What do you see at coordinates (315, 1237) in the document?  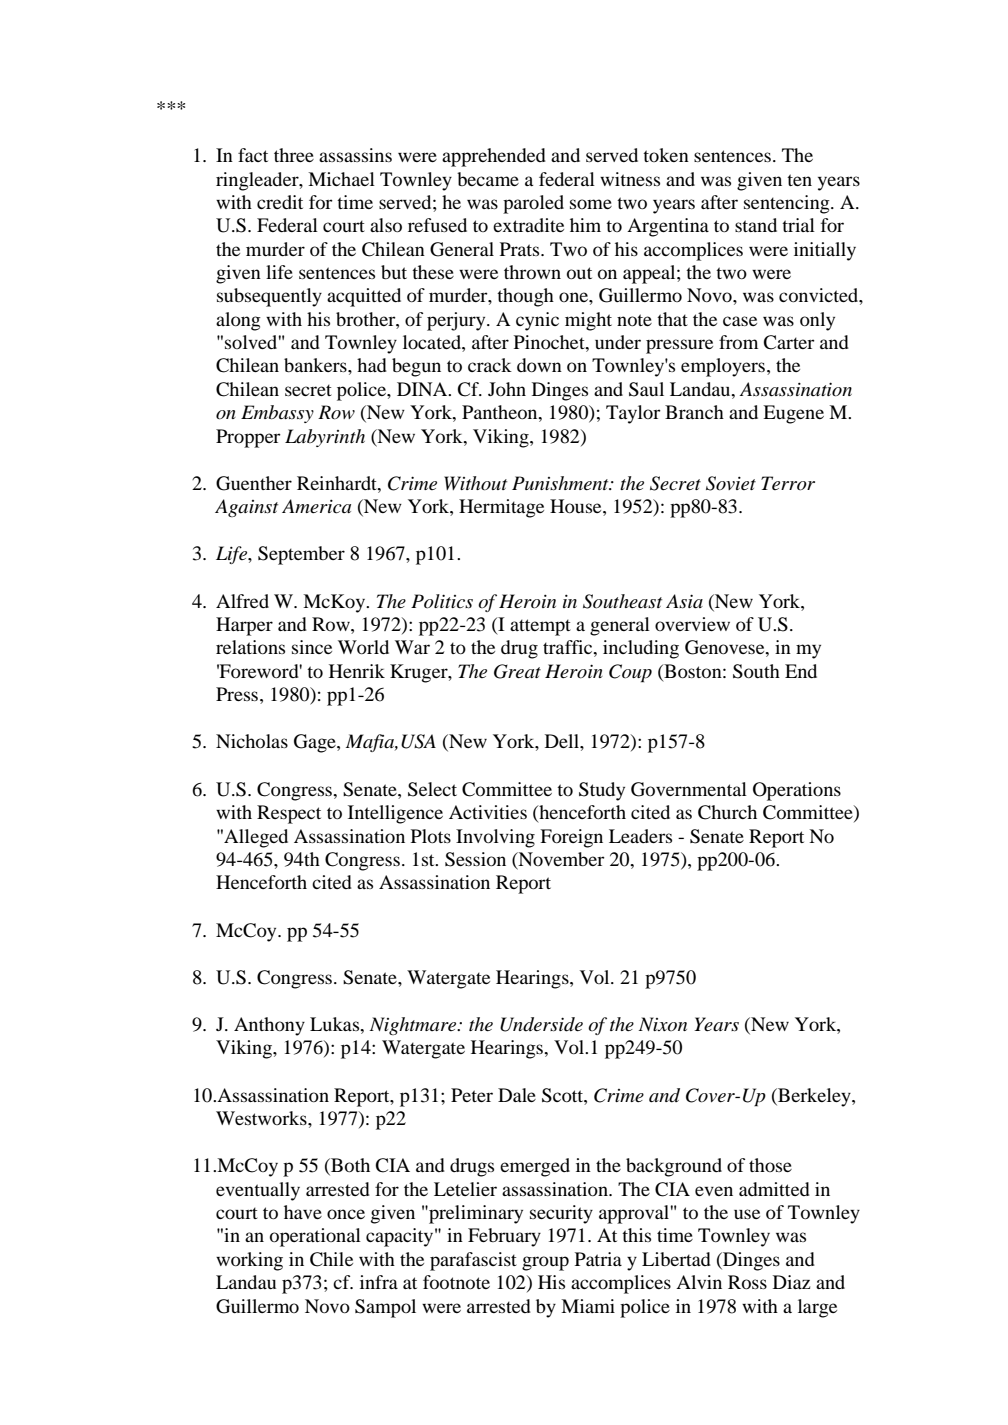 I see `operational` at bounding box center [315, 1237].
